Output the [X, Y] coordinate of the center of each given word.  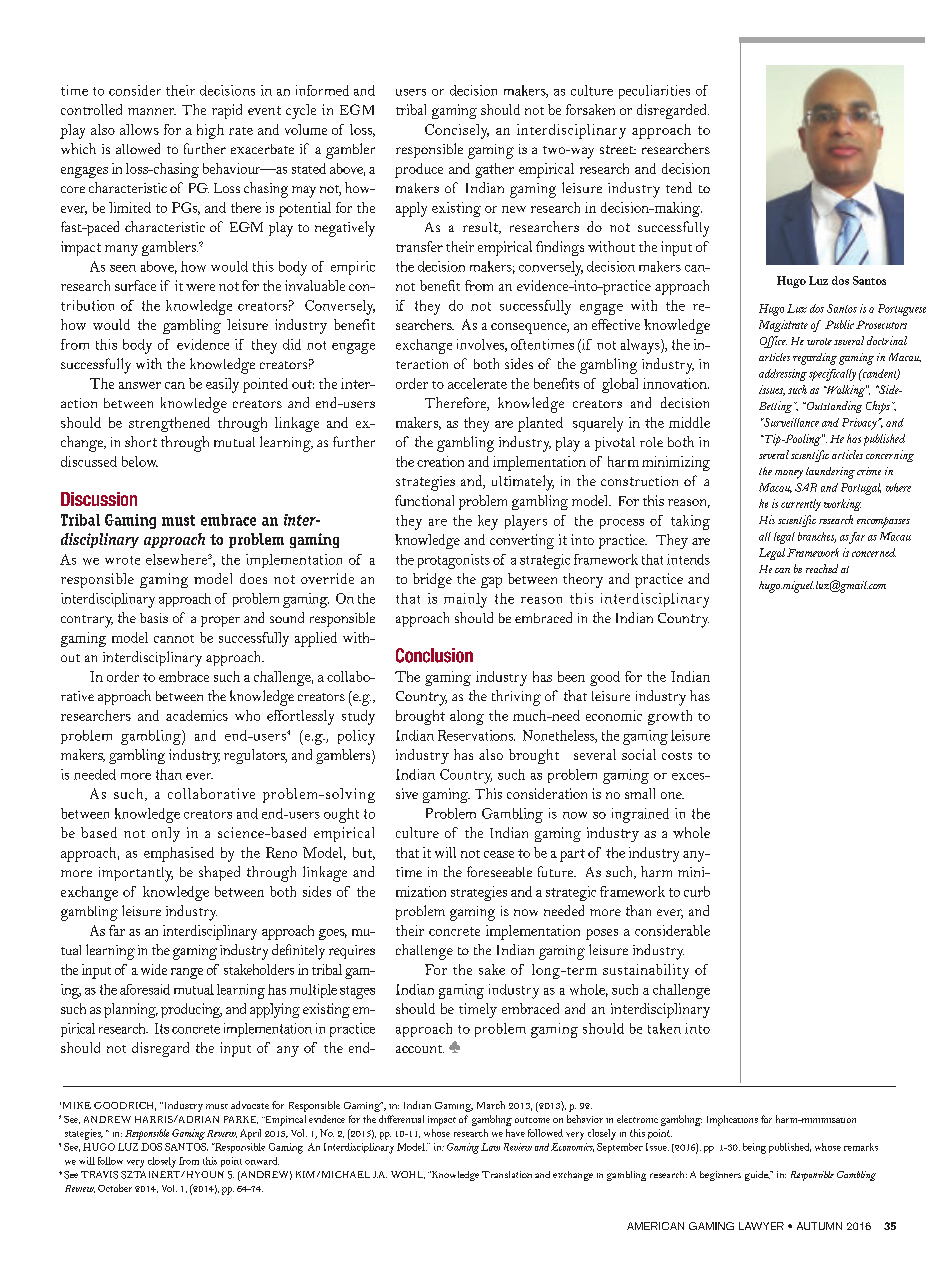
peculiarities [654, 92]
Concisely [457, 131]
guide [757, 1176]
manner [152, 111]
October [115, 1188]
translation [507, 1174]
